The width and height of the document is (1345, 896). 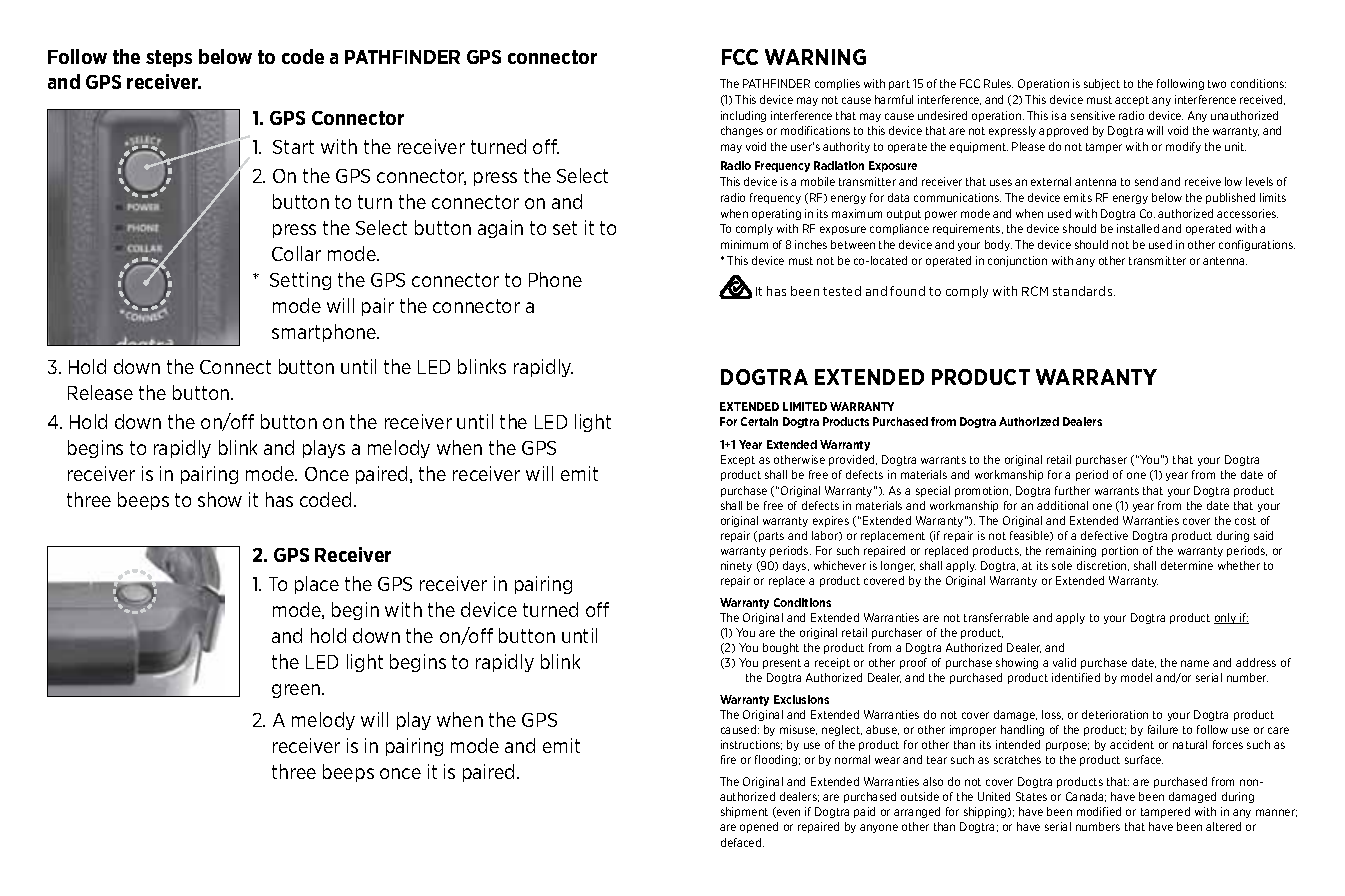 I want to click on steps, so click(x=169, y=58).
